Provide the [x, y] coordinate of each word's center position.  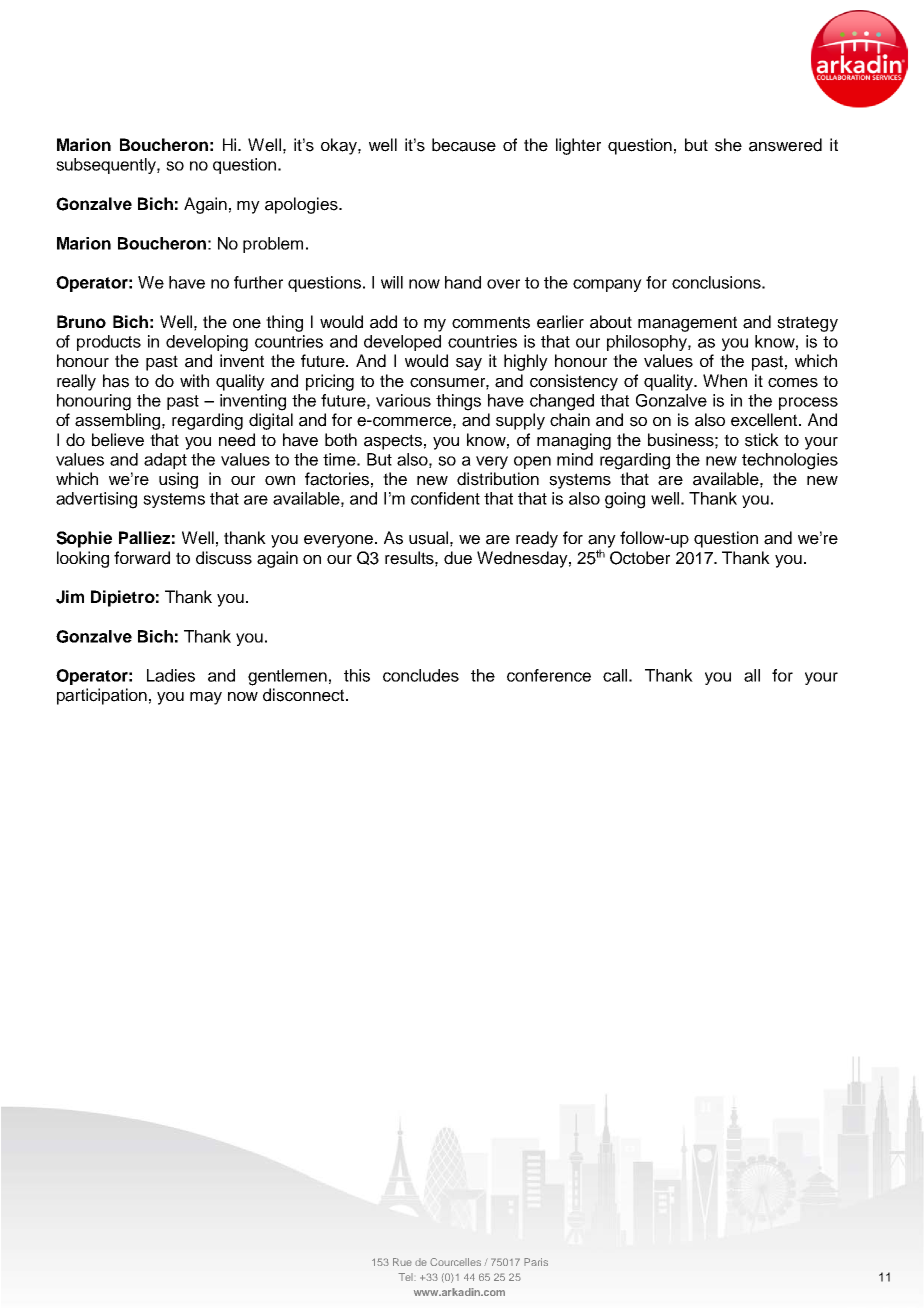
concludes [421, 675]
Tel [406, 1277]
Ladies [171, 675]
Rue [402, 1262]
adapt [165, 461]
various [403, 400]
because [464, 145]
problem [273, 245]
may [206, 698]
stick [762, 440]
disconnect [303, 695]
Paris [536, 1262]
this [357, 675]
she [728, 145]
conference [549, 675]
